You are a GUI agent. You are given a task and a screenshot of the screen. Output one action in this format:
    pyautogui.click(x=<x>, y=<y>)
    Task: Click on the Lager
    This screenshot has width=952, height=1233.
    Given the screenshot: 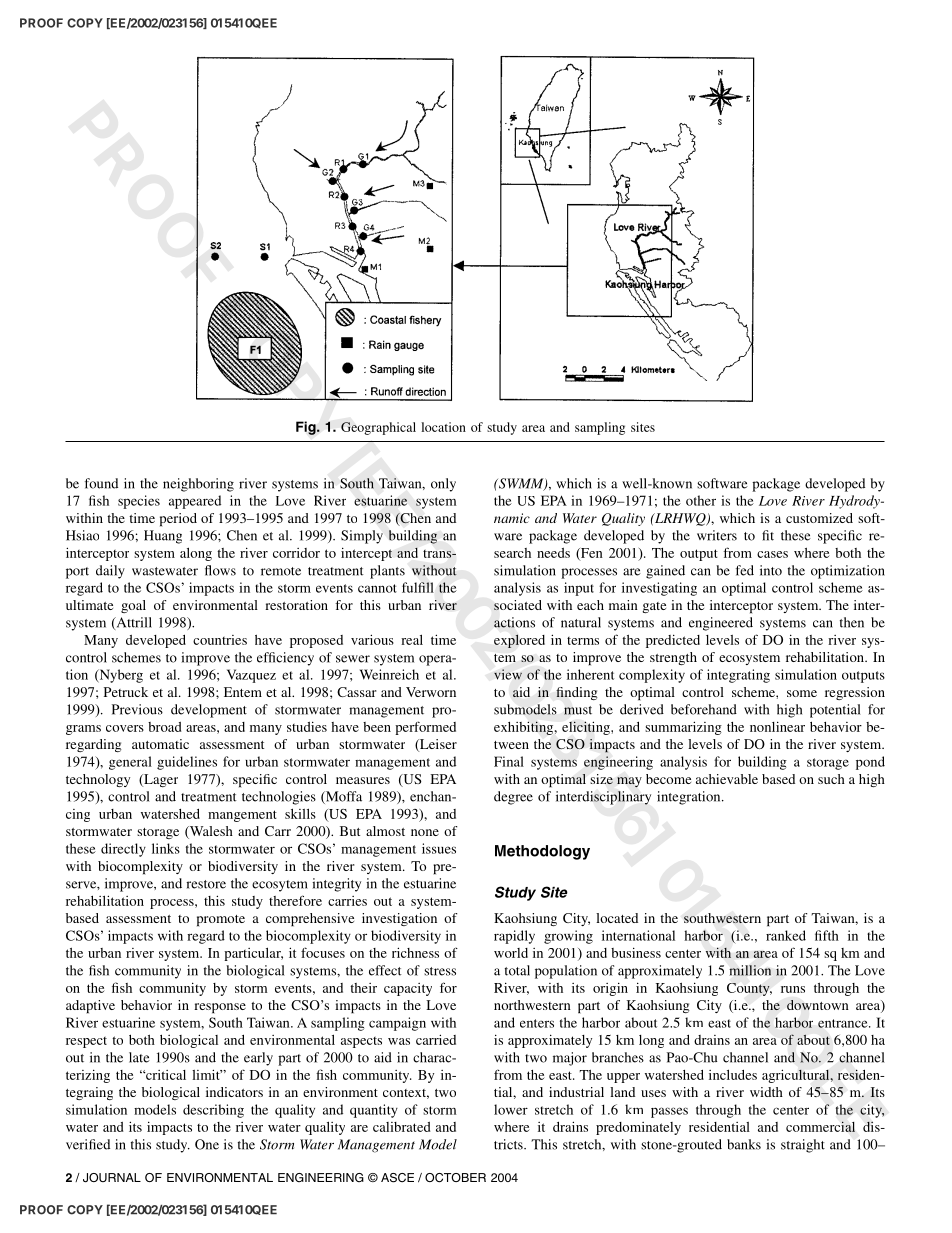 What is the action you would take?
    pyautogui.click(x=160, y=780)
